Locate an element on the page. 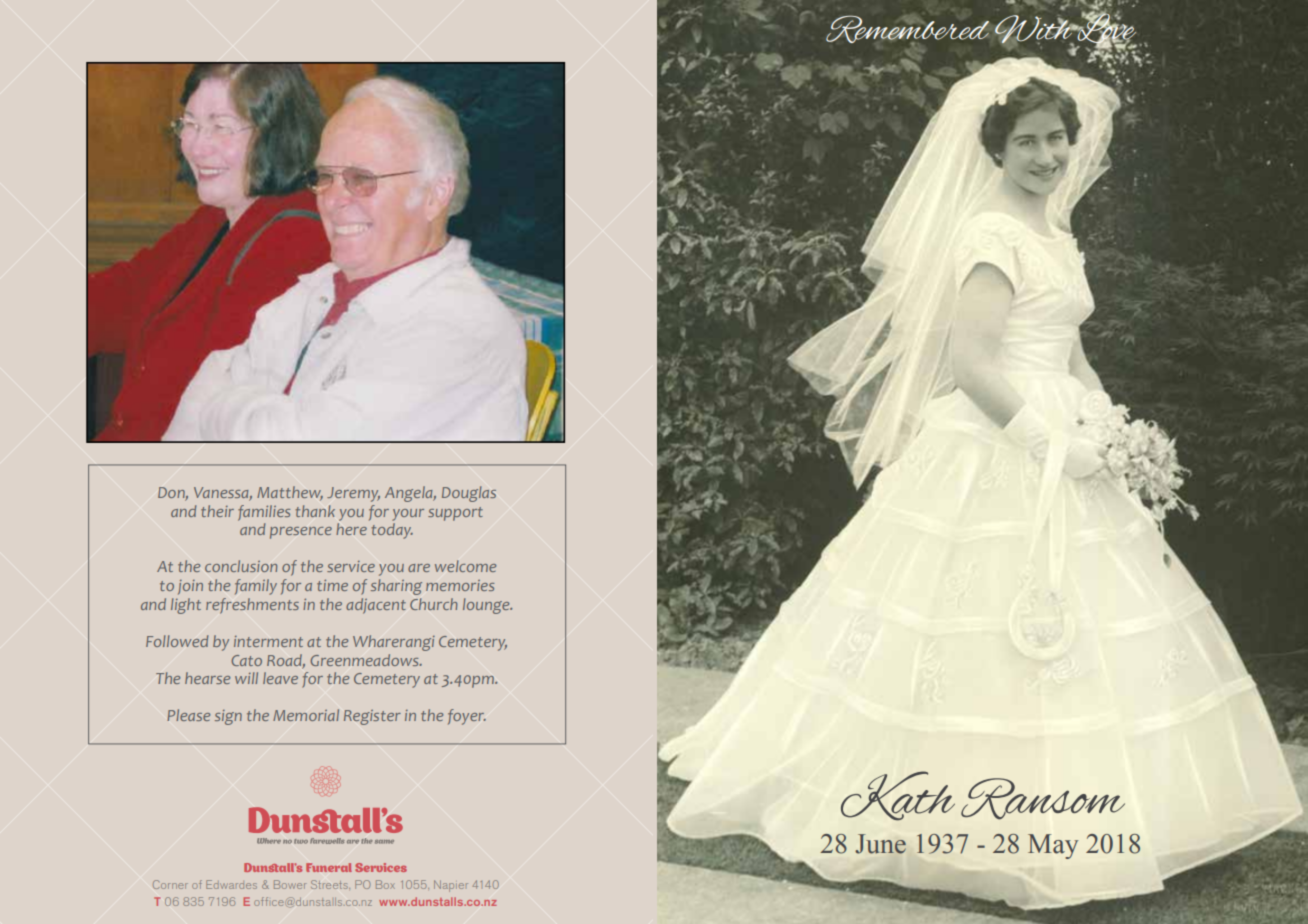 This page has width=1308, height=924. Matthew is located at coordinates (290, 493).
